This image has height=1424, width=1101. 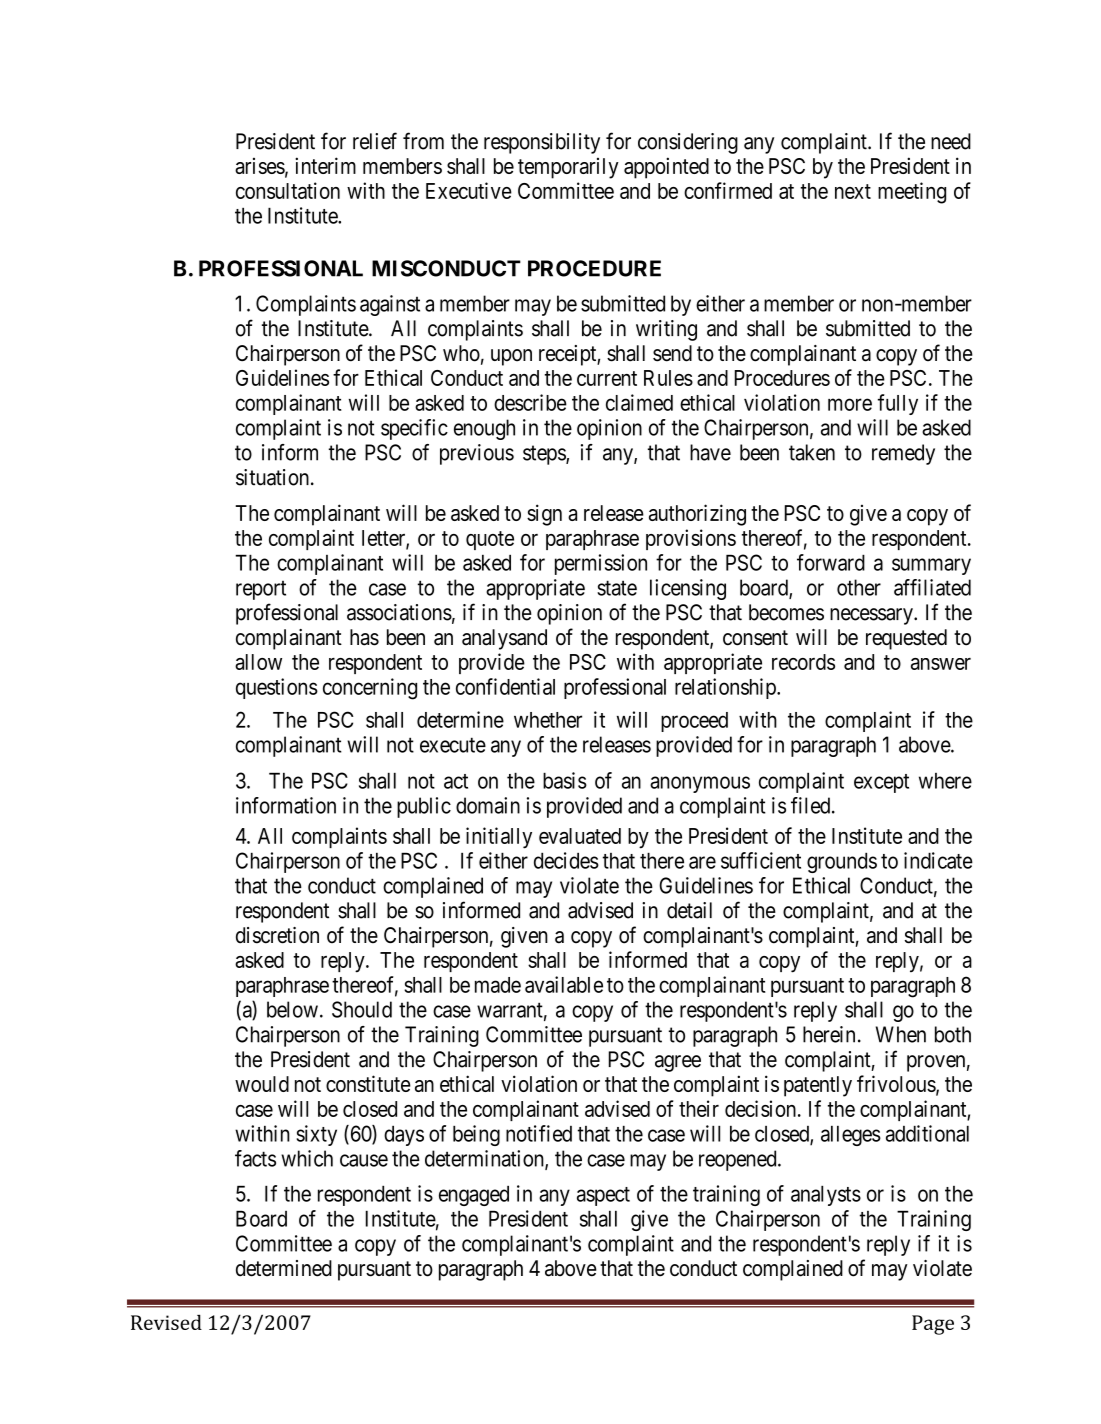 I want to click on Revised, so click(x=166, y=1322).
